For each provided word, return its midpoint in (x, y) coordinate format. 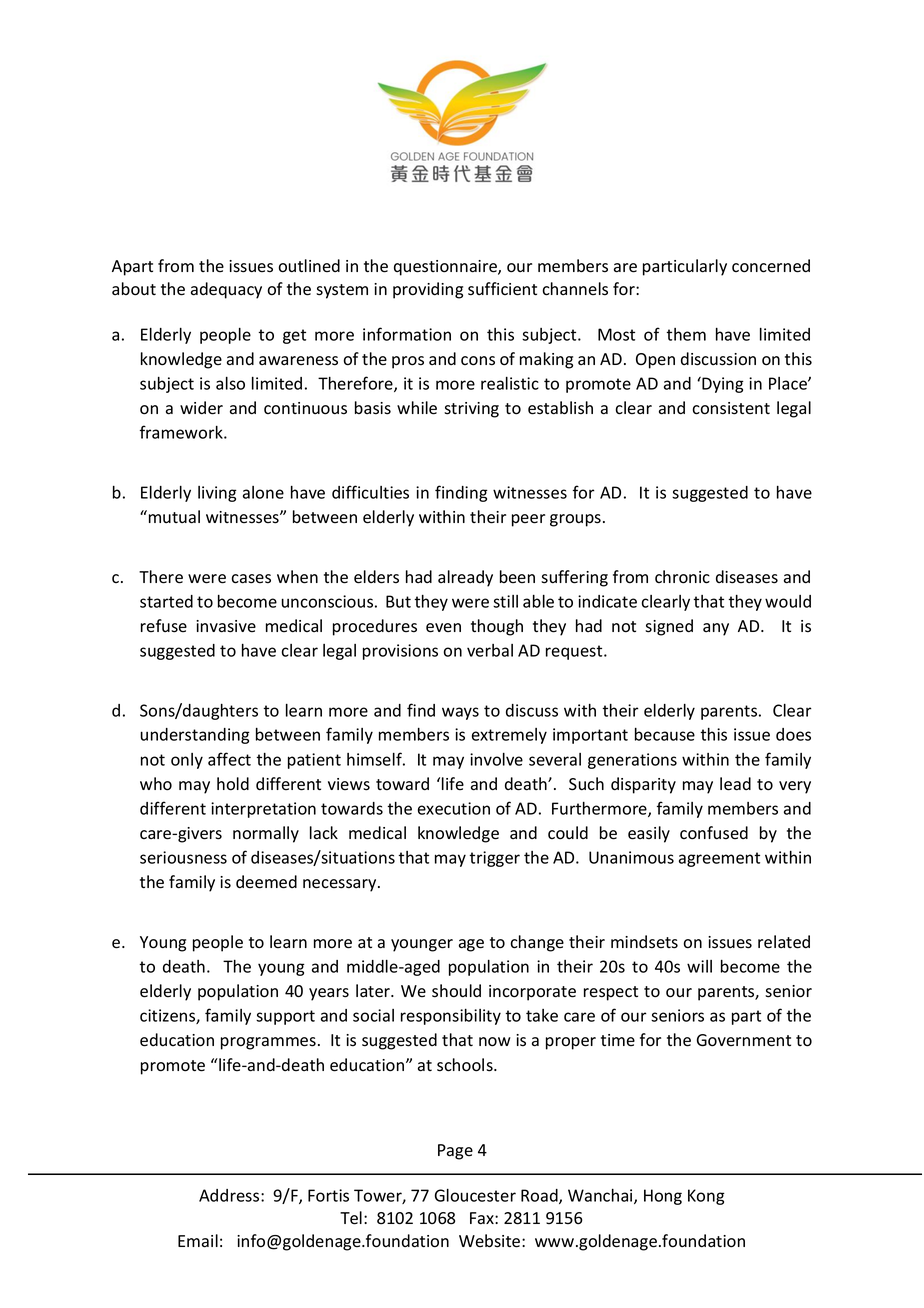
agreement (719, 859)
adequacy (226, 290)
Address (230, 1195)
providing (428, 290)
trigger (494, 859)
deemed (266, 882)
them (686, 334)
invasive (226, 626)
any (716, 629)
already (465, 578)
